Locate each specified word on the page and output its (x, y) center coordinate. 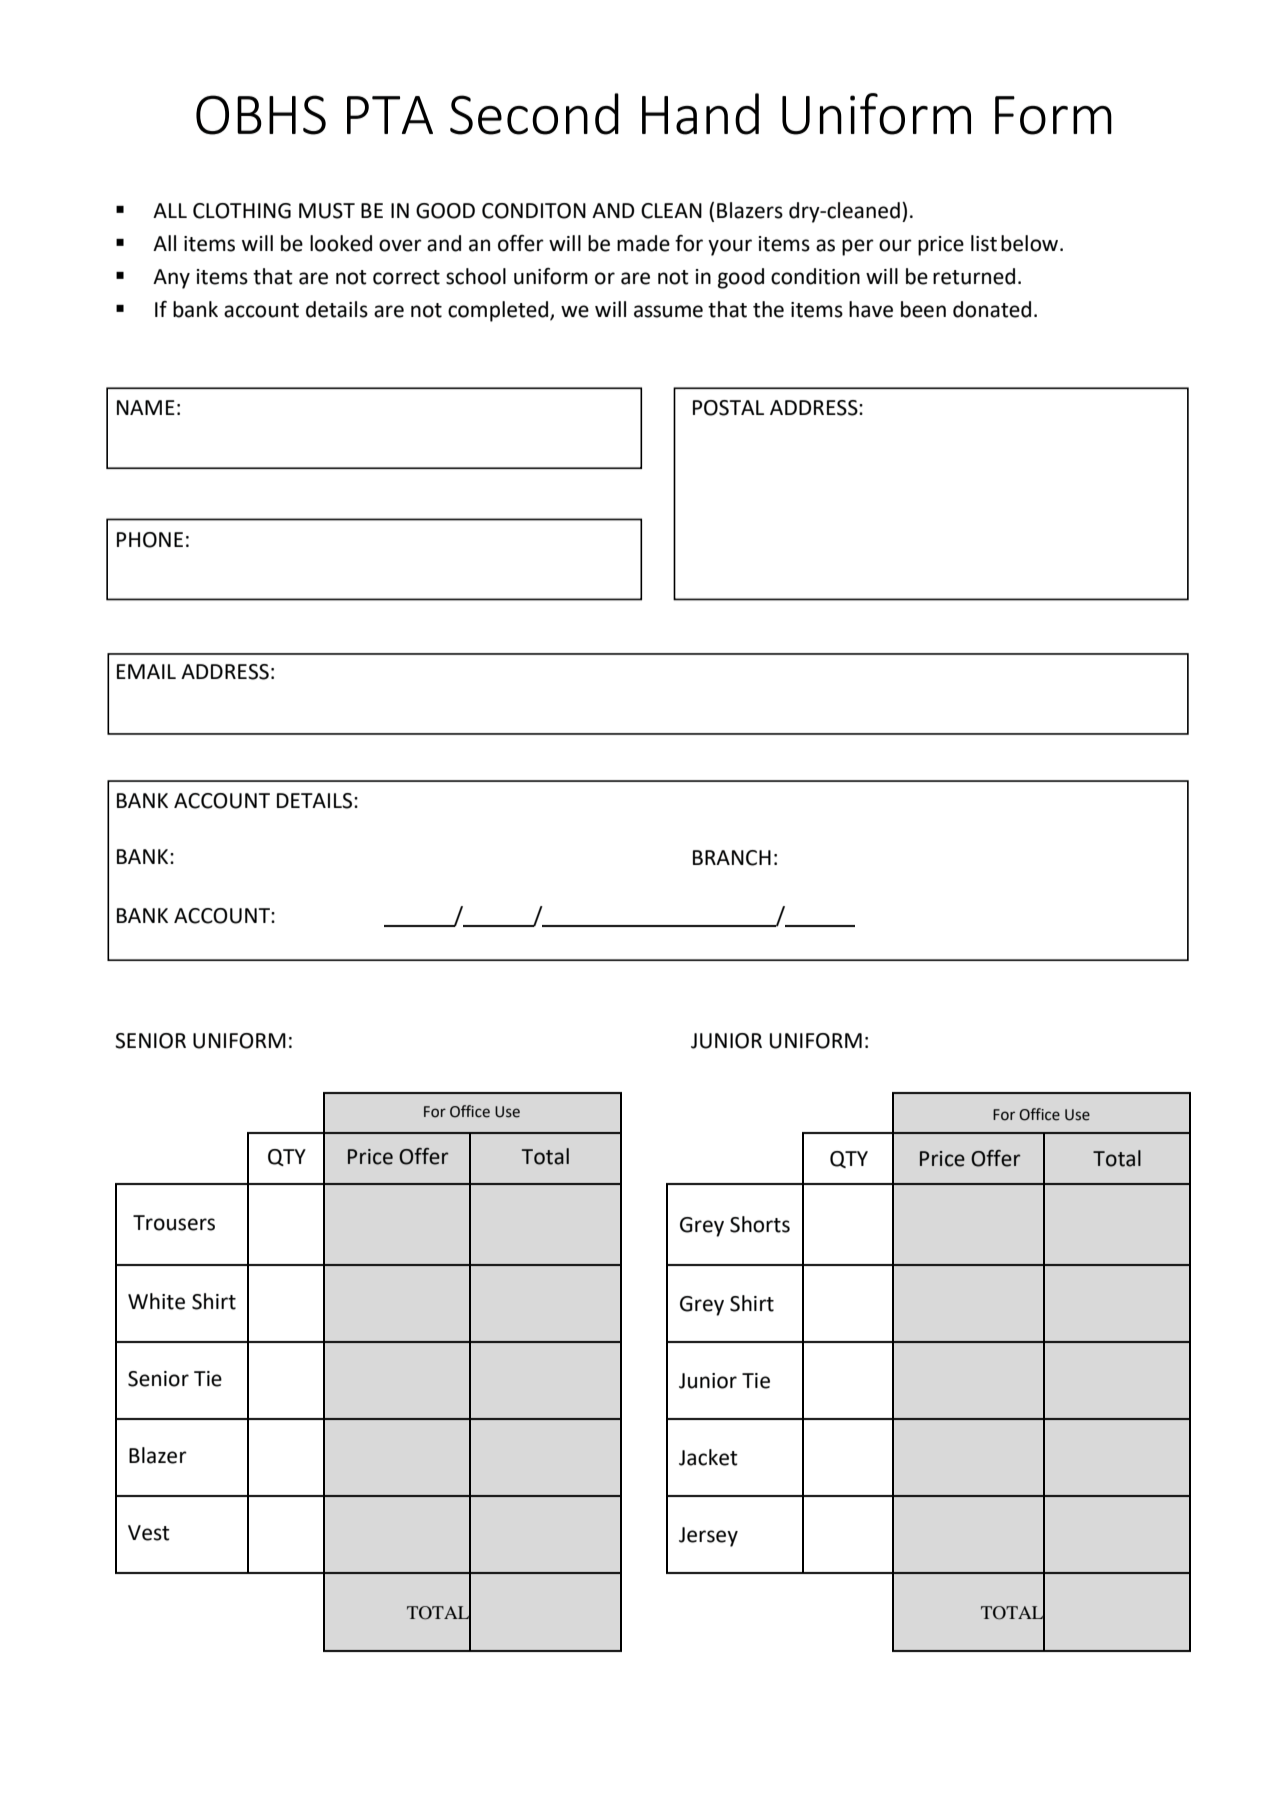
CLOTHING (242, 211)
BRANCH (732, 858)
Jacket (708, 1457)
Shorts (760, 1224)
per (858, 247)
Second (534, 114)
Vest (149, 1533)
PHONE (150, 540)
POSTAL (728, 408)
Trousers (174, 1223)
